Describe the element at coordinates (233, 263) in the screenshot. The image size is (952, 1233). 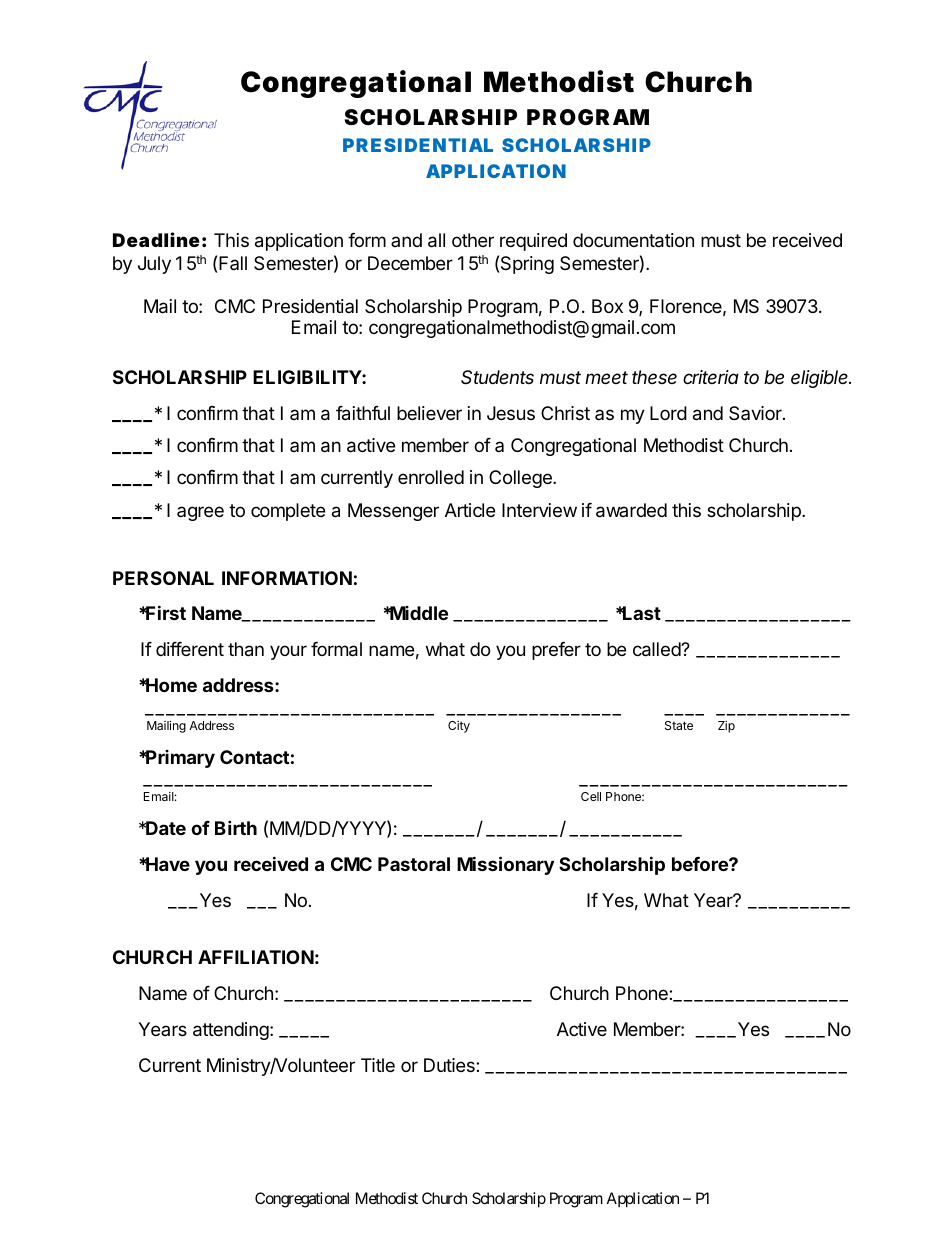
I see `Fall` at that location.
